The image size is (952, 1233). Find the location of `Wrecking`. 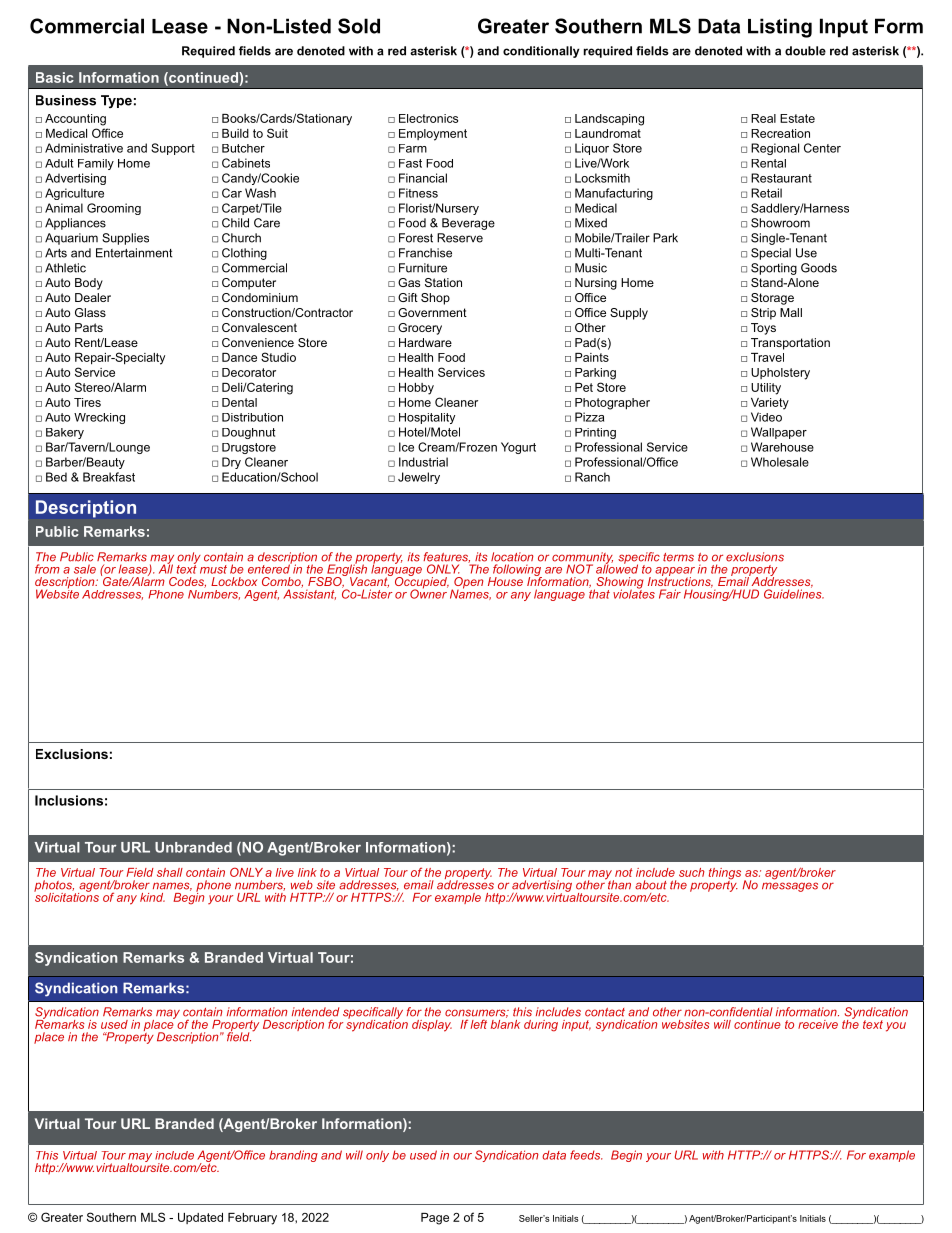

Wrecking is located at coordinates (99, 418).
